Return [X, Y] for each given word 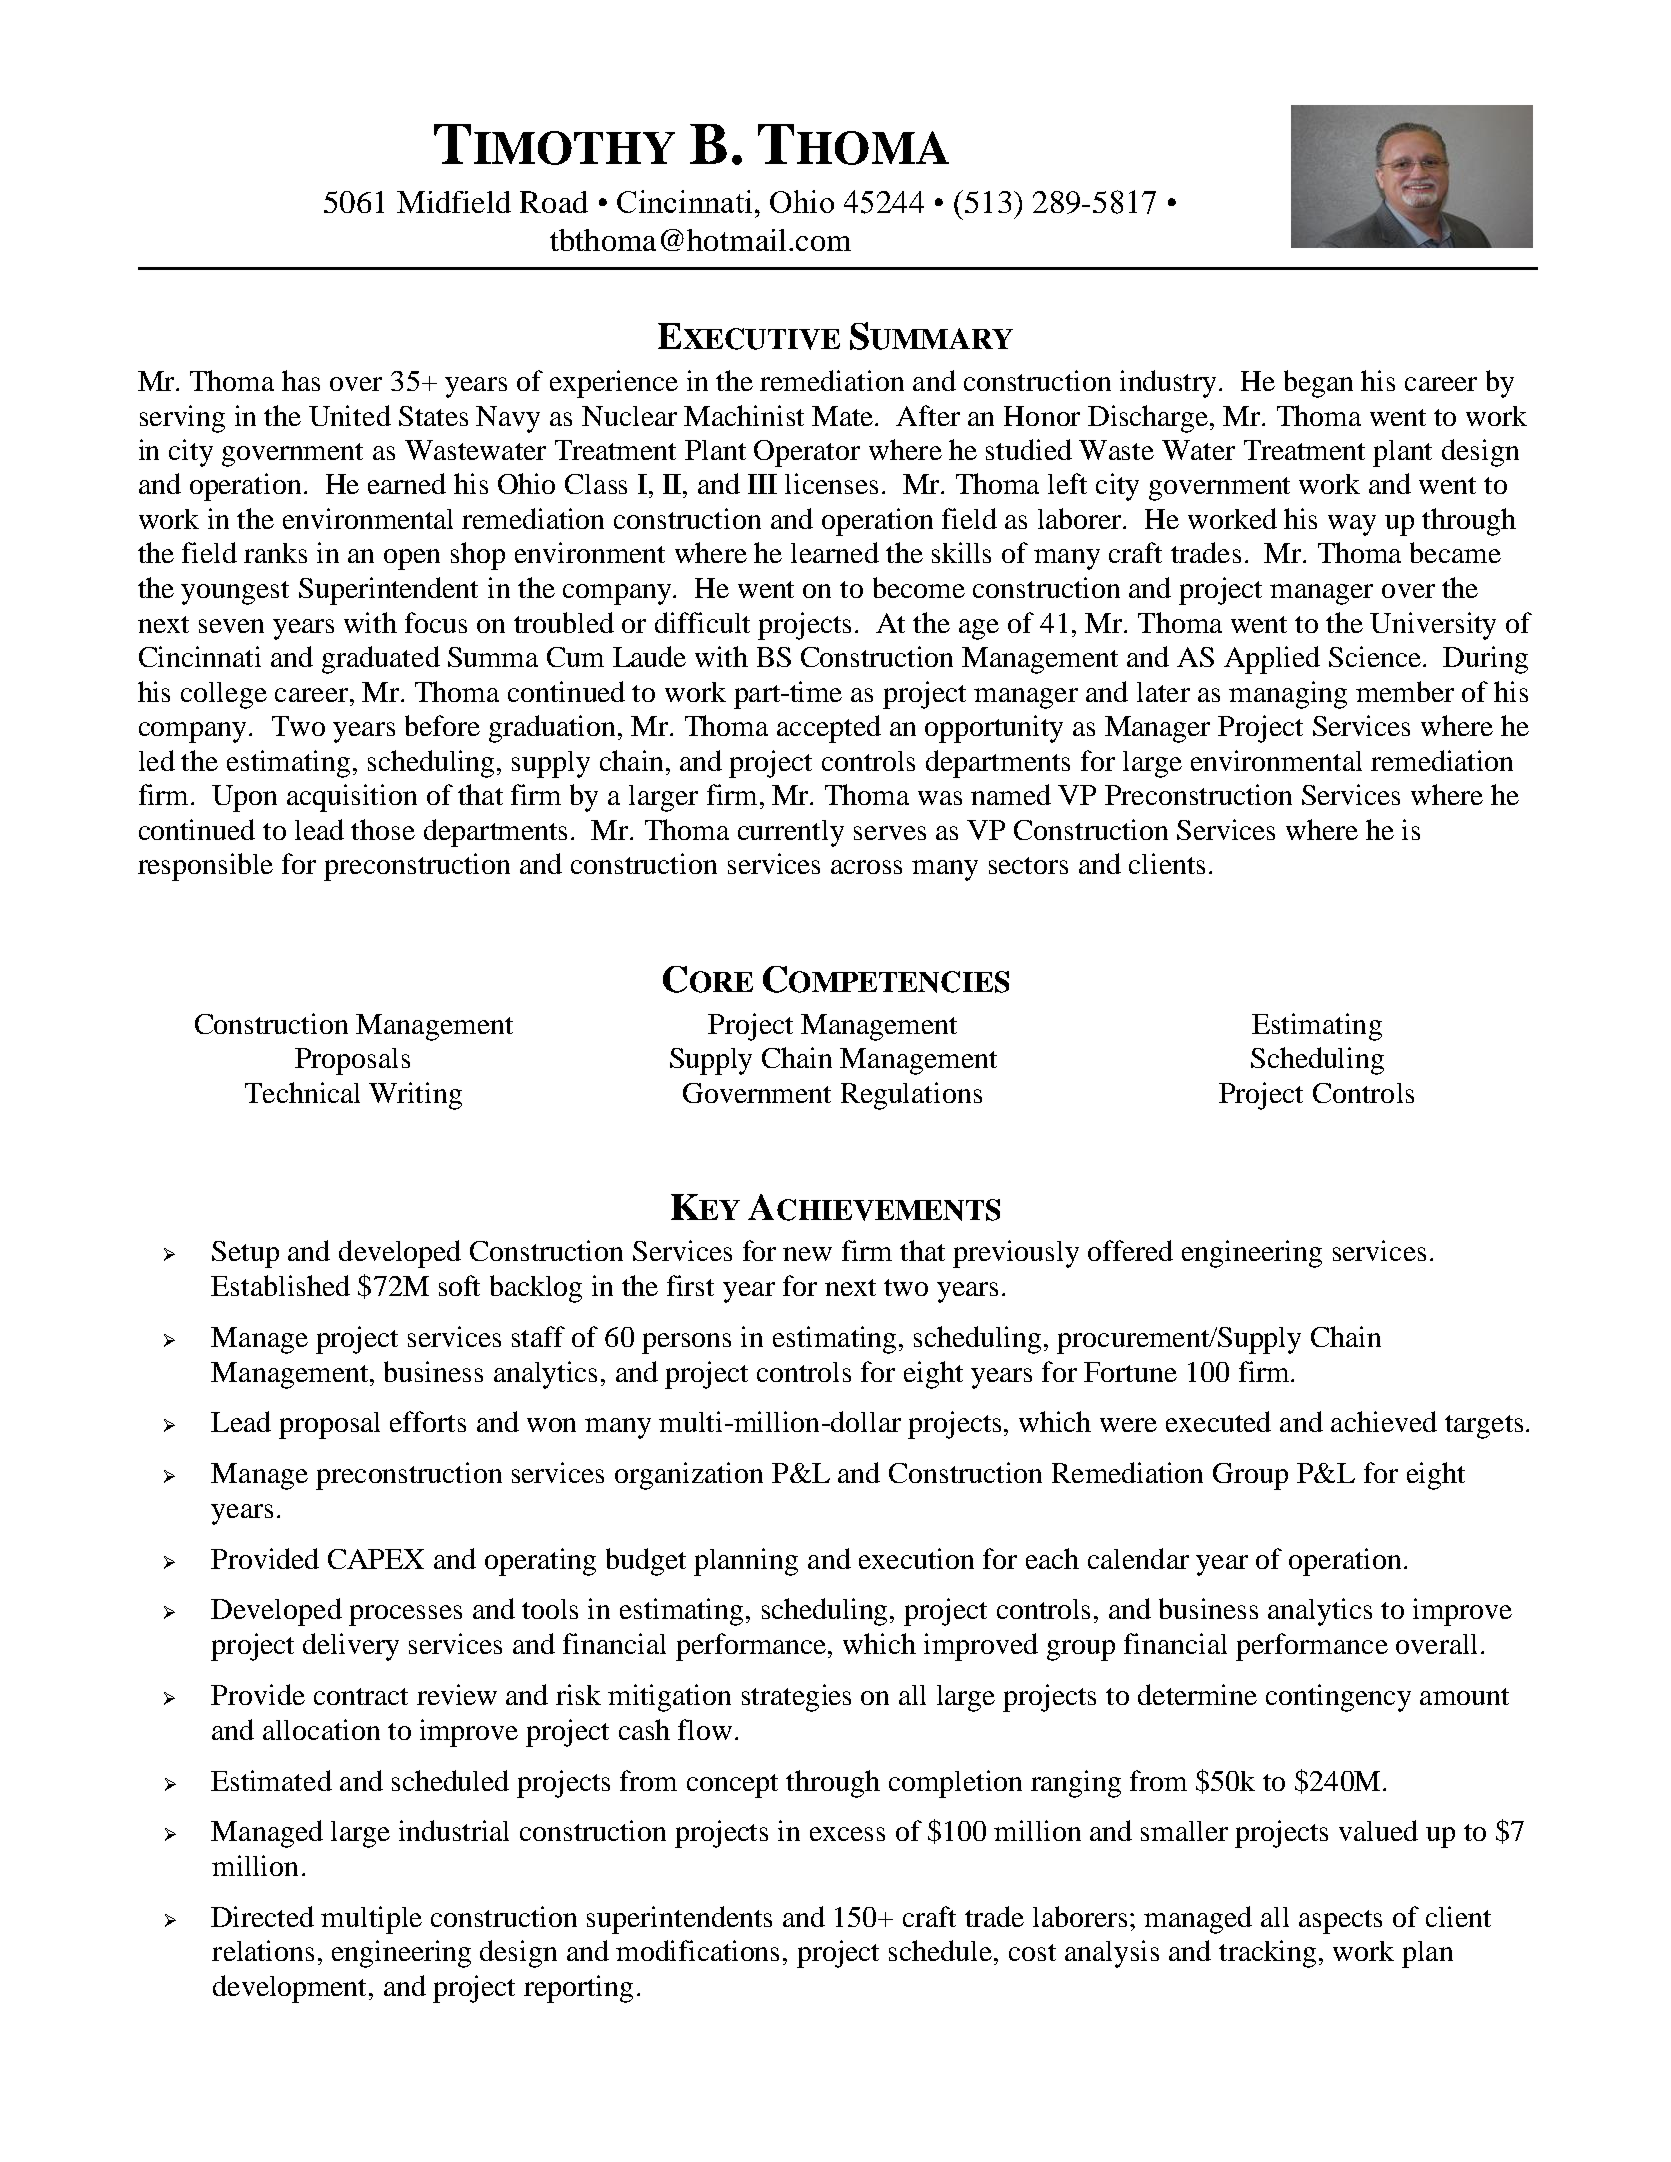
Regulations [911, 1096]
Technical [302, 1092]
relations [263, 1950]
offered [1130, 1250]
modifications [697, 1950]
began [1318, 384]
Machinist [744, 415]
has [301, 380]
